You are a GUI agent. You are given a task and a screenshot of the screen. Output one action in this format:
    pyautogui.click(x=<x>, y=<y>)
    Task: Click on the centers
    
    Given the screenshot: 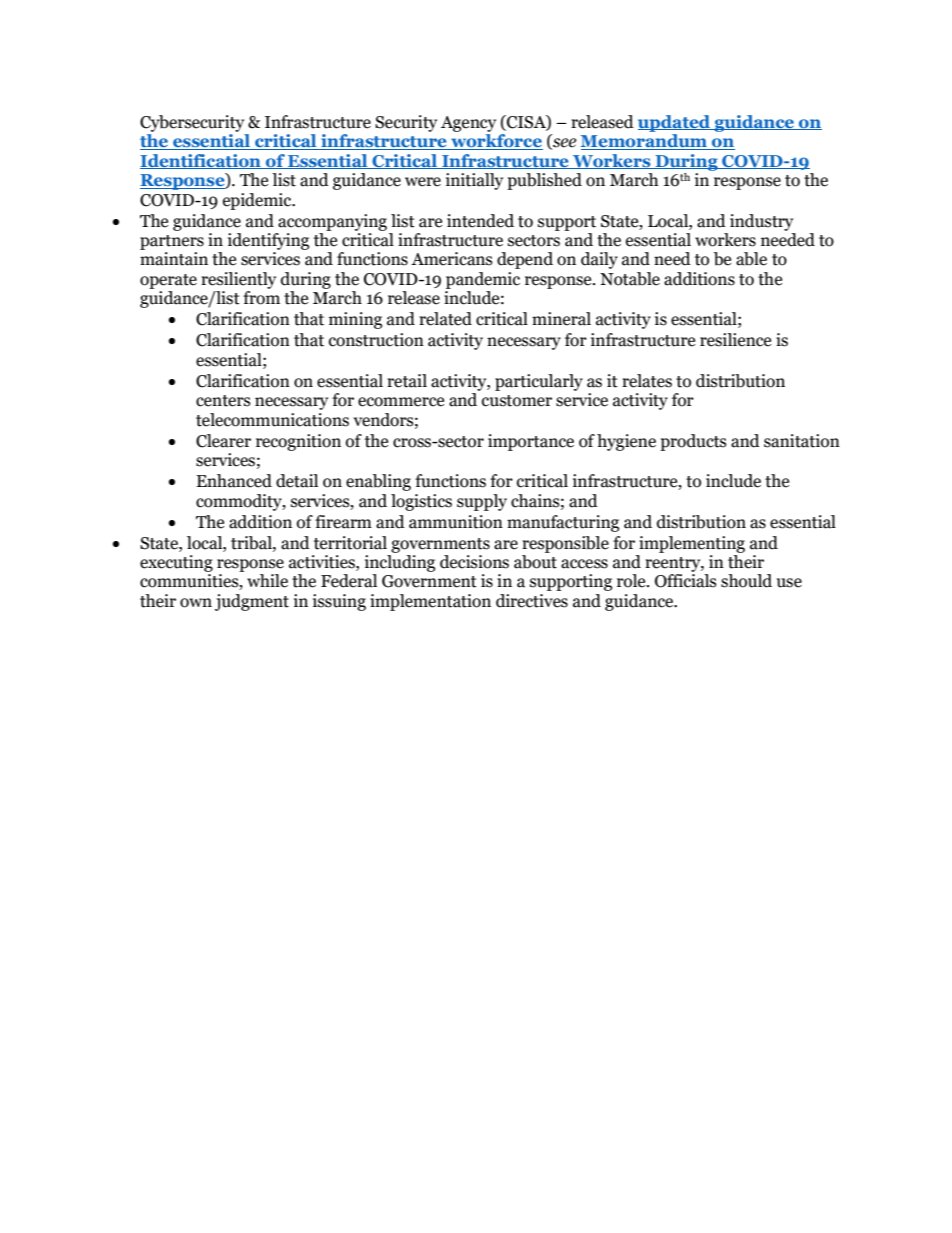 What is the action you would take?
    pyautogui.click(x=223, y=401)
